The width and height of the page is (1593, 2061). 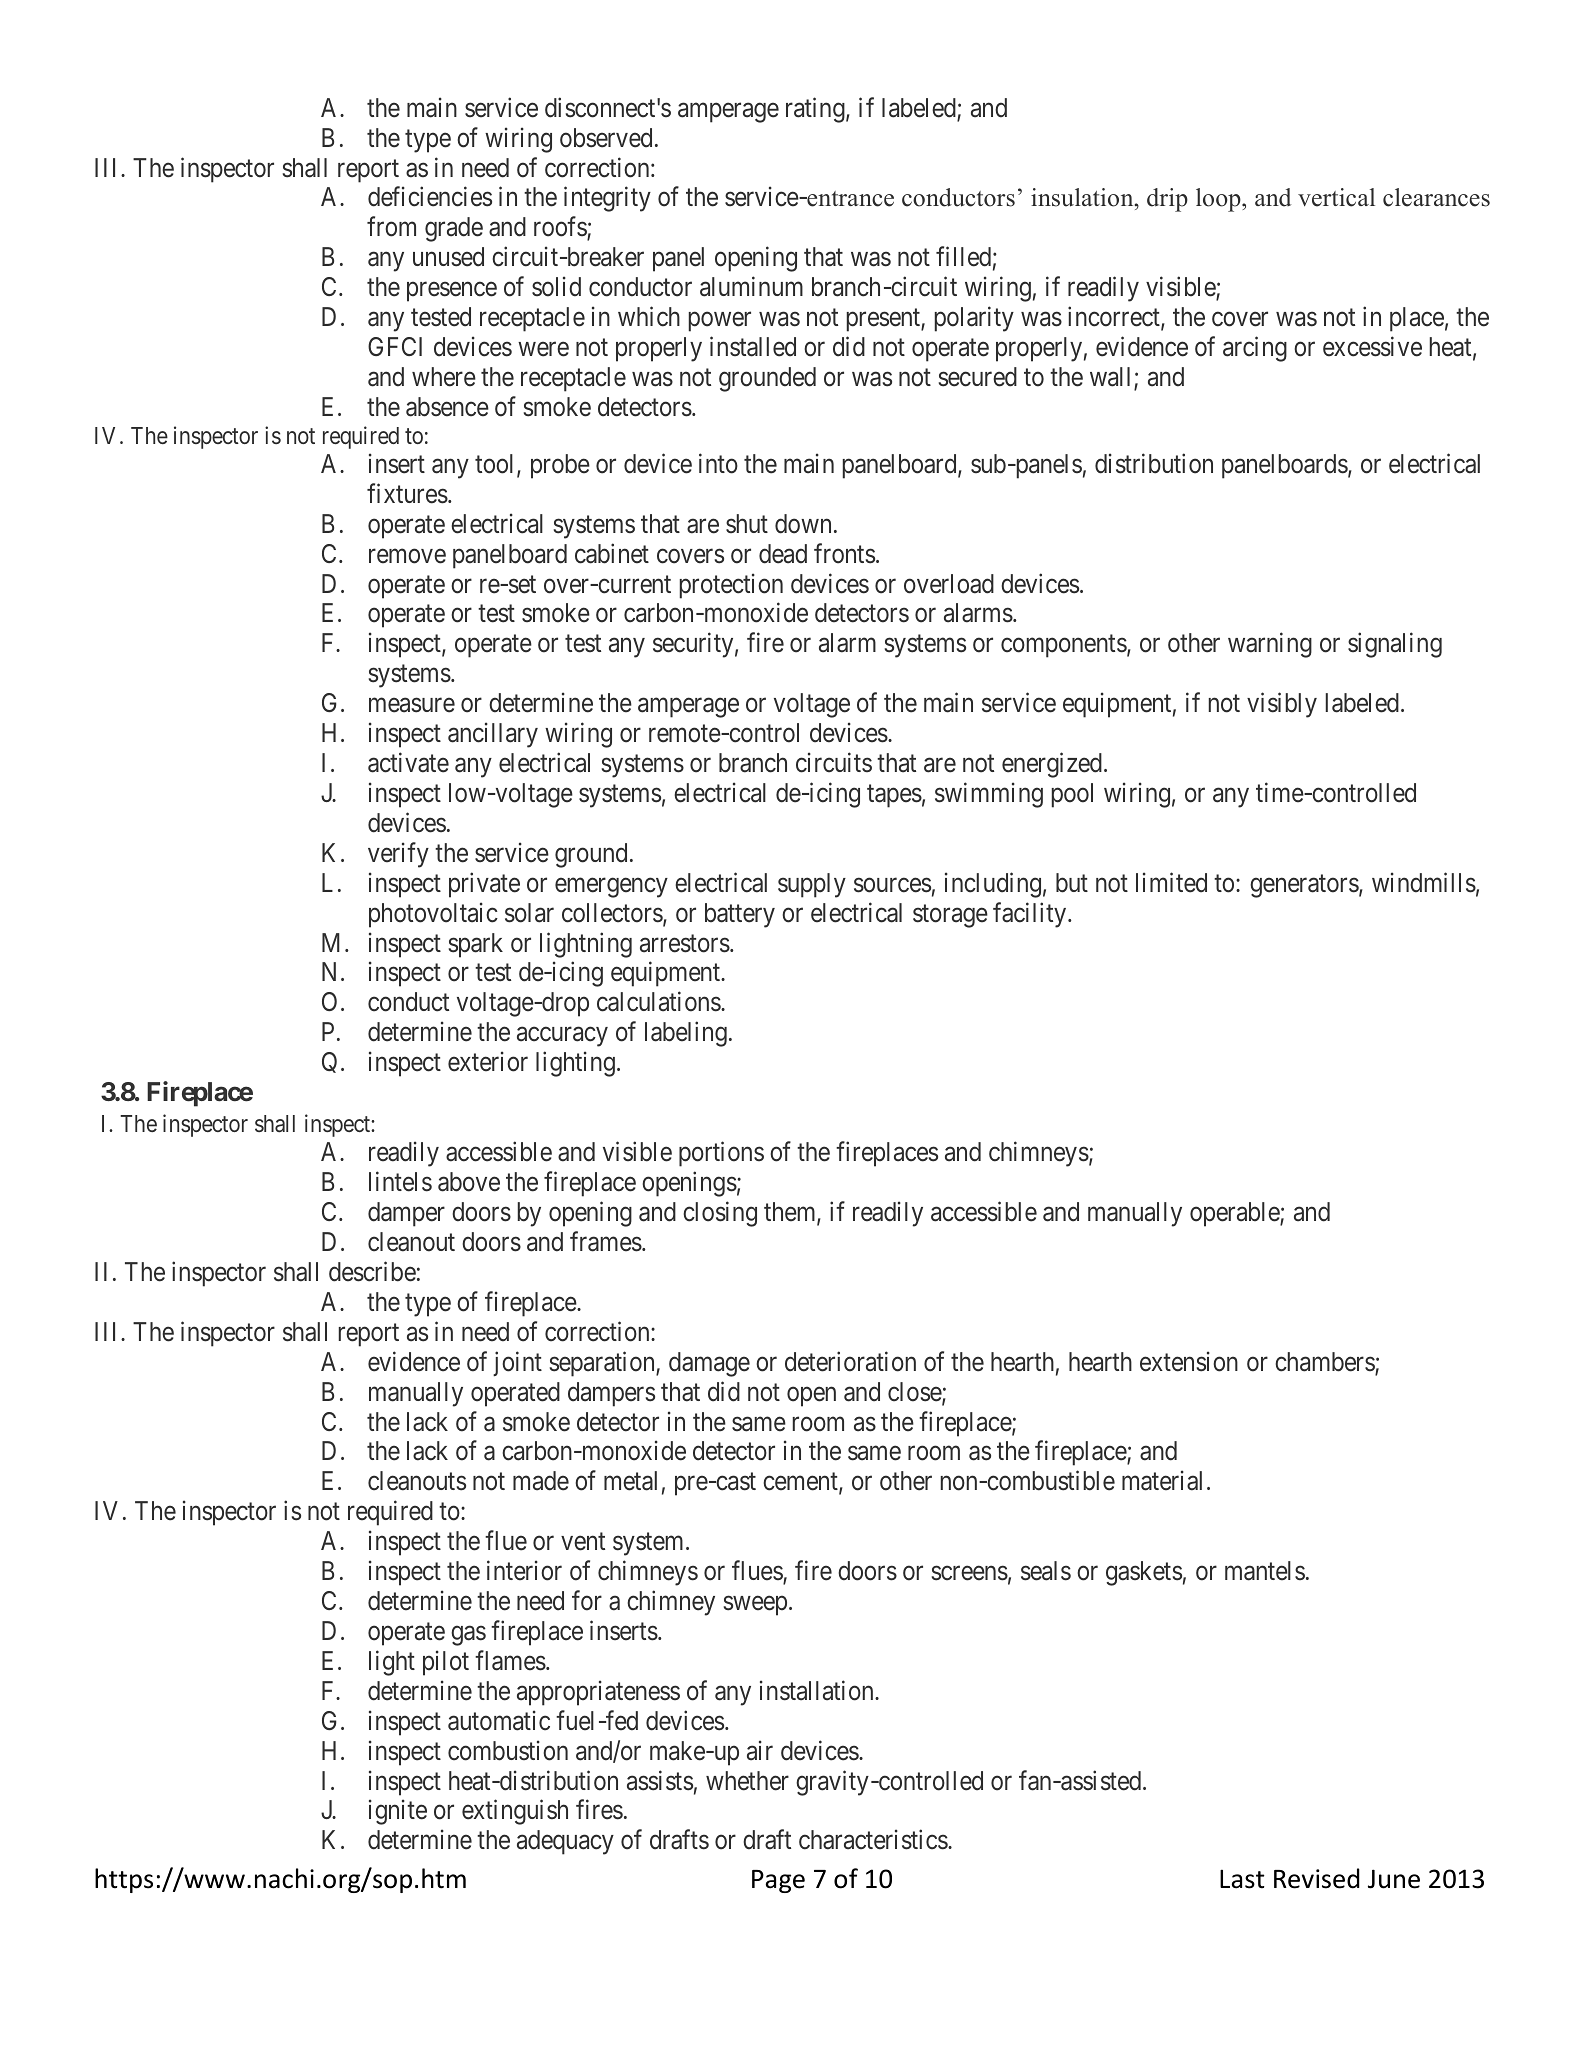 I want to click on Page, so click(x=778, y=1881).
